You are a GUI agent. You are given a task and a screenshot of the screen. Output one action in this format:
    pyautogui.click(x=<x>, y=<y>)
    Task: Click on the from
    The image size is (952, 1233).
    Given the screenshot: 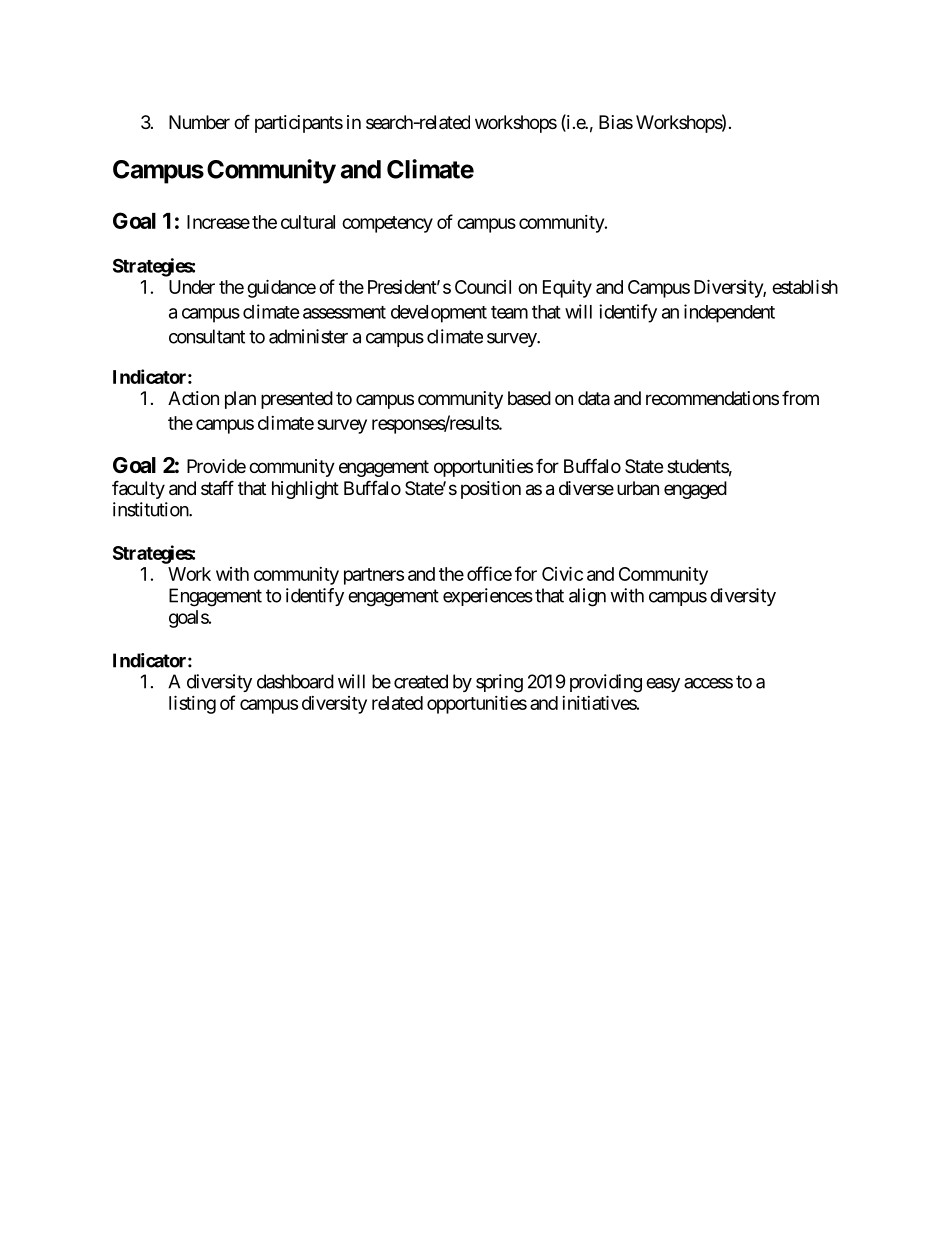 What is the action you would take?
    pyautogui.click(x=800, y=397)
